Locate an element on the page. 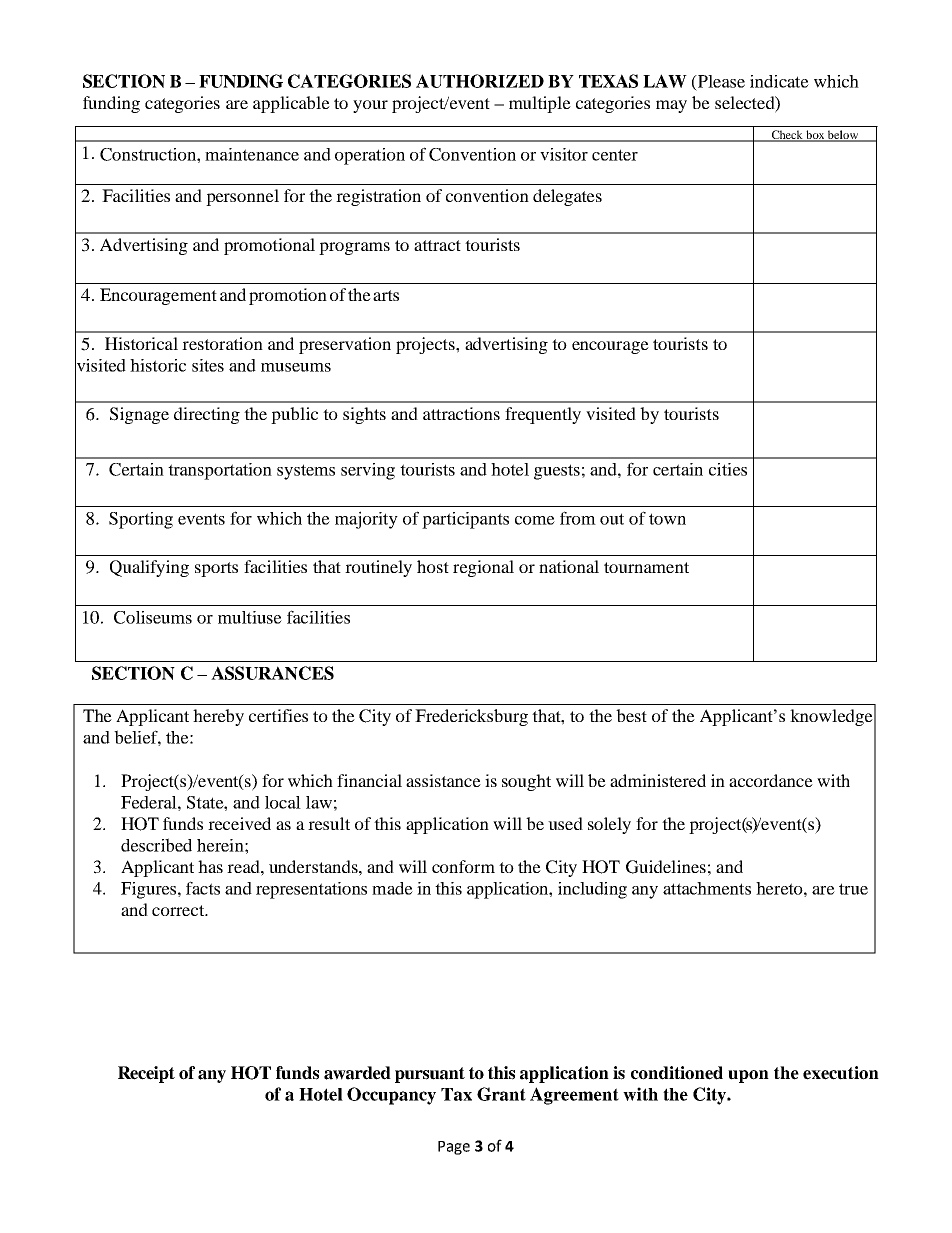  sports is located at coordinates (216, 569).
